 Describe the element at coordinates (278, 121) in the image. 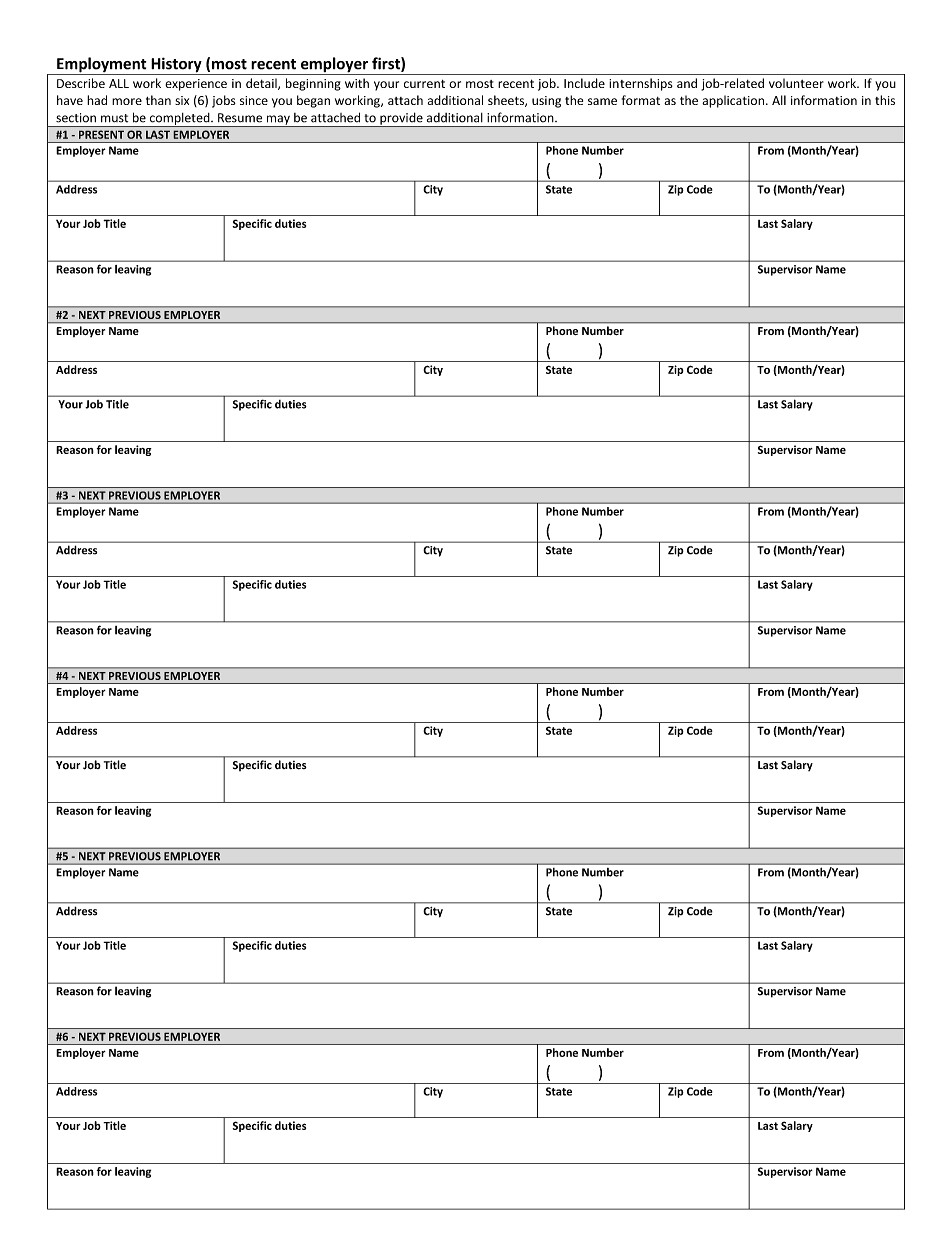

I see `may` at that location.
